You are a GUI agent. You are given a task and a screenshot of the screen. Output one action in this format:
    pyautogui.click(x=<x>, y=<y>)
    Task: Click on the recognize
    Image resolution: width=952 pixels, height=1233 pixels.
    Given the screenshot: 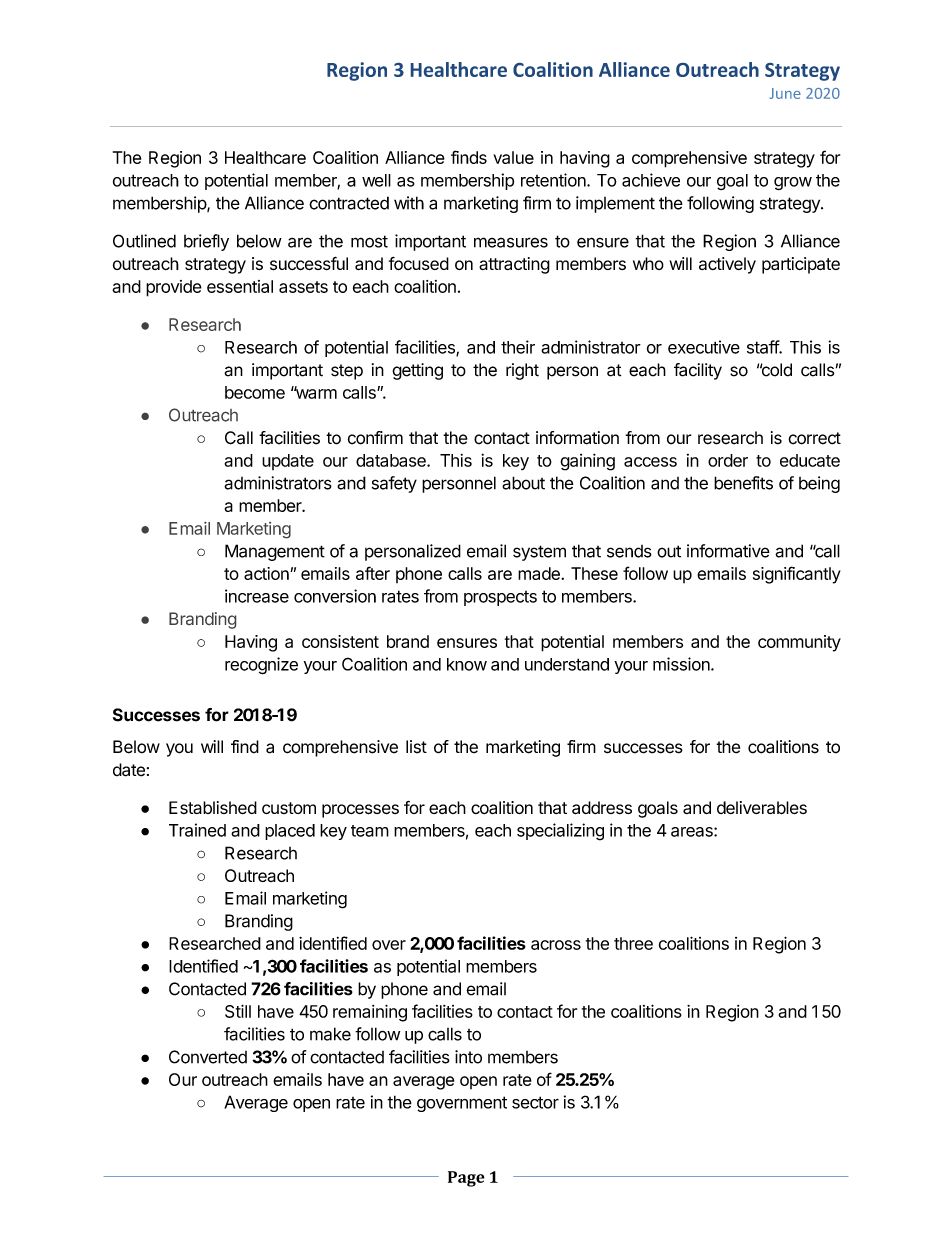 What is the action you would take?
    pyautogui.click(x=261, y=666)
